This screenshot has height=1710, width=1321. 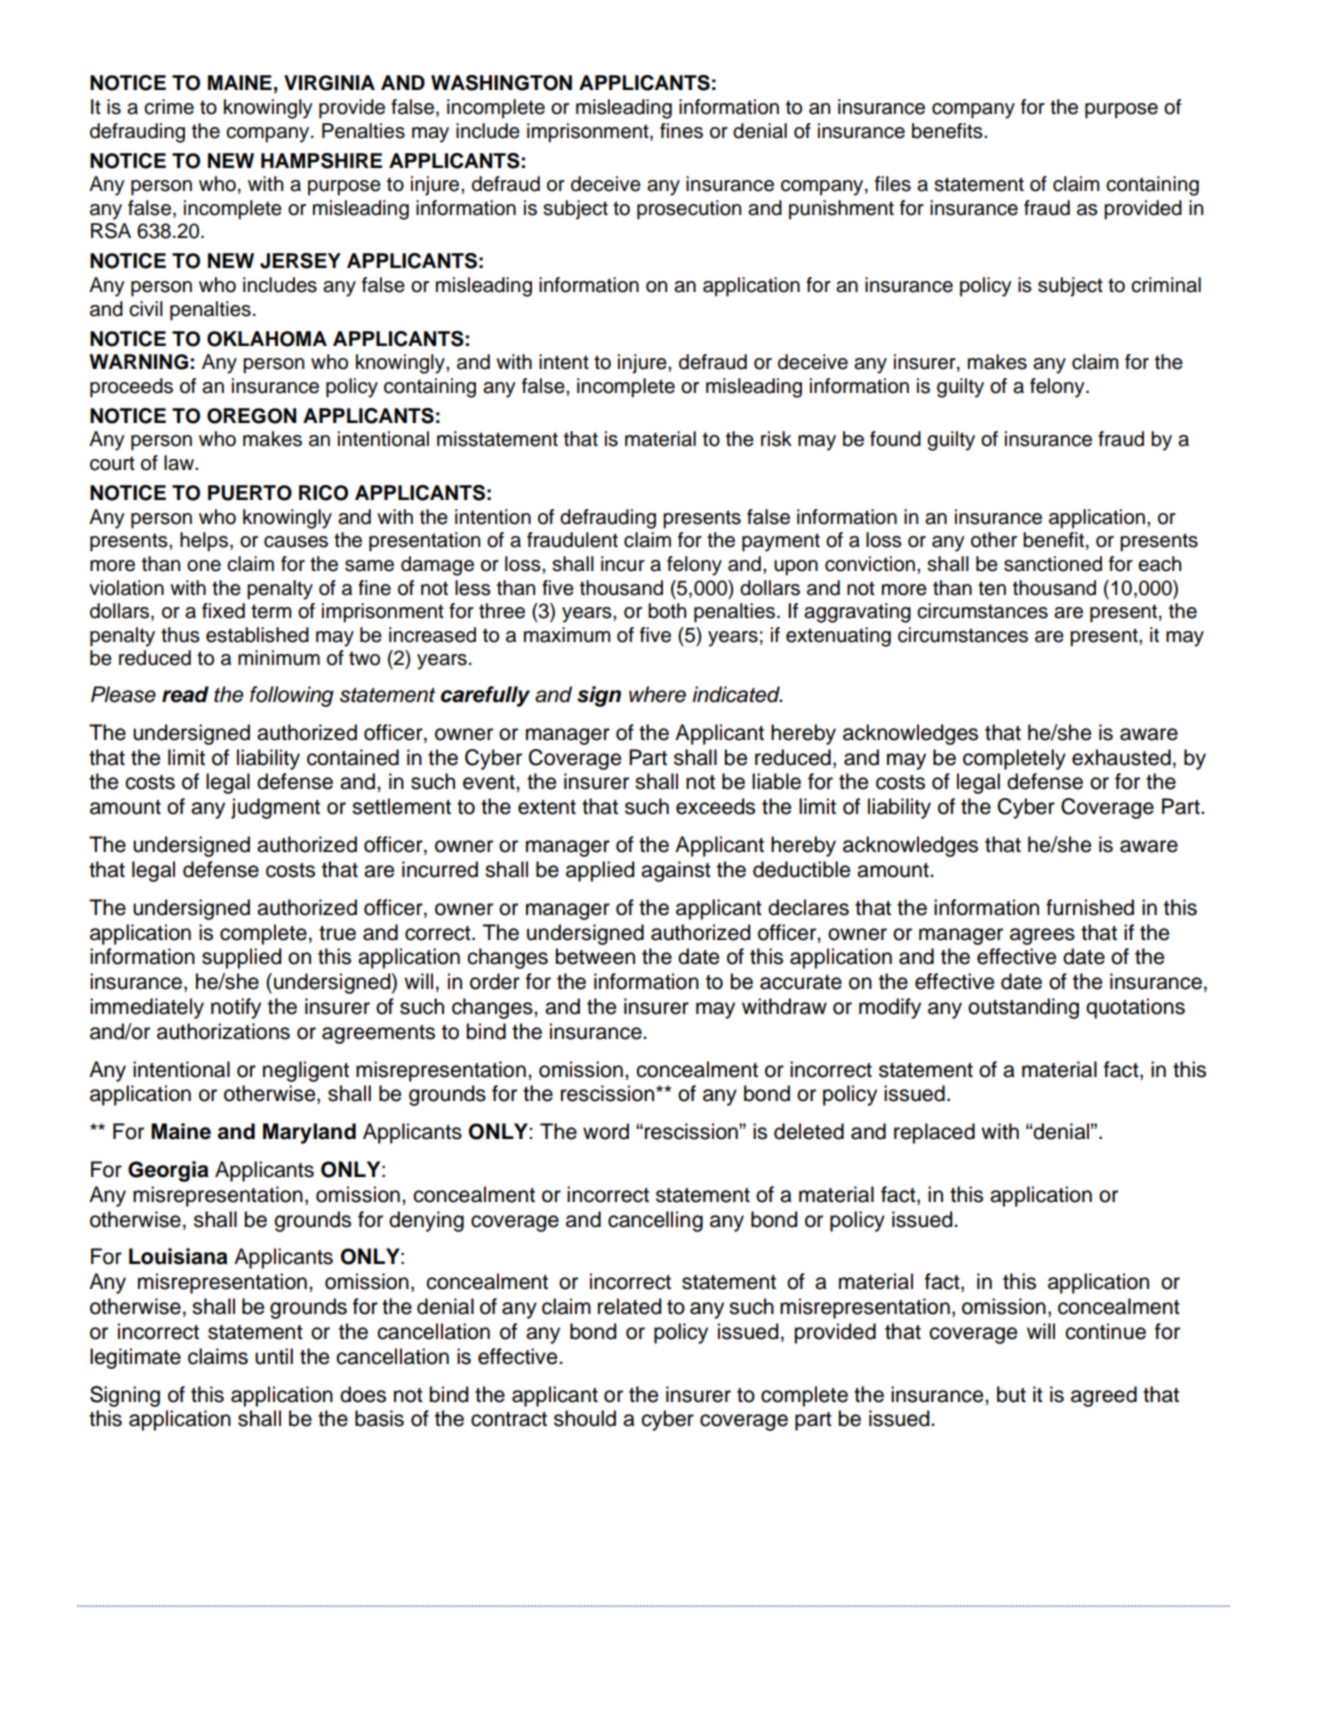 What do you see at coordinates (667, 611) in the screenshot?
I see `both` at bounding box center [667, 611].
